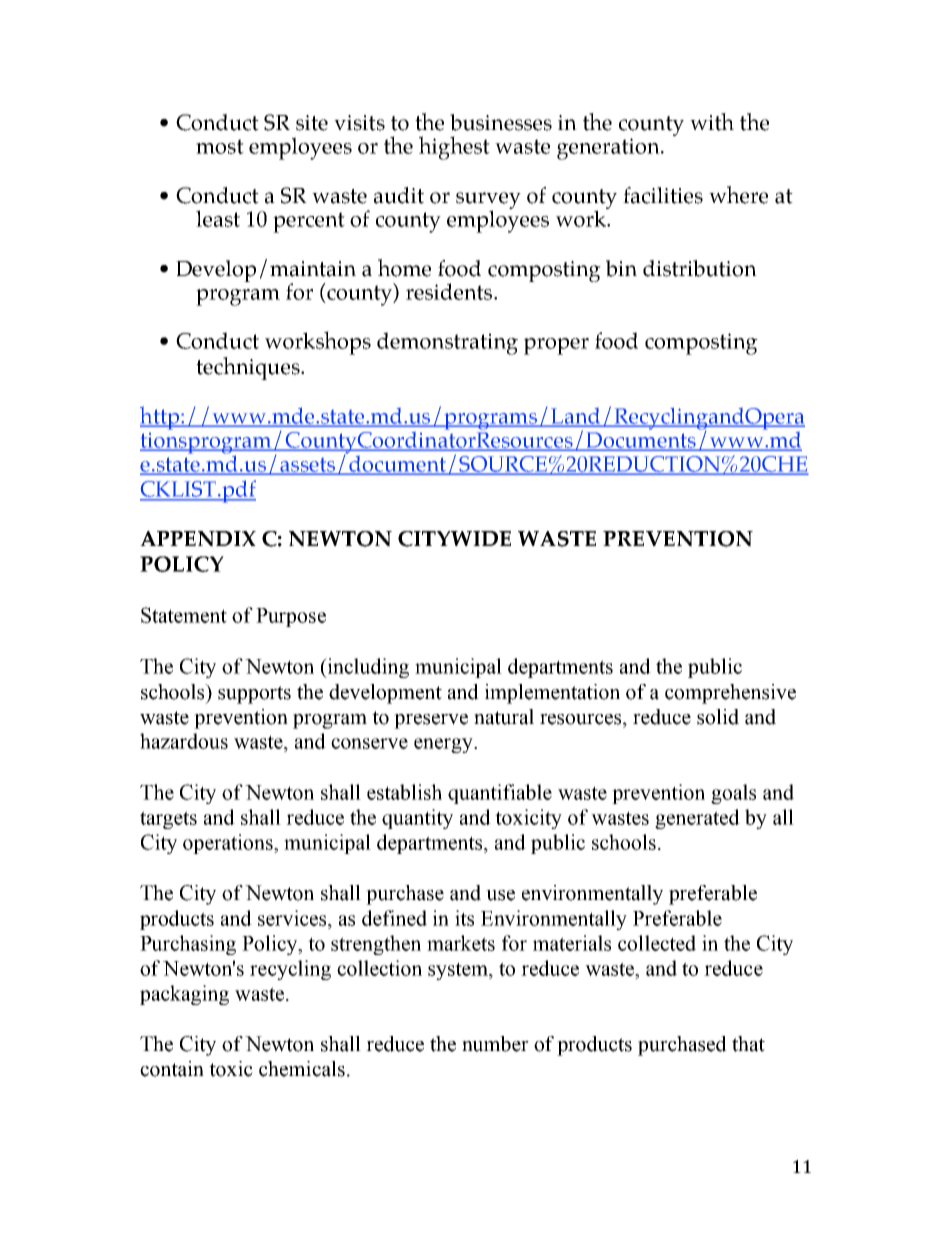 This image has height=1233, width=952. What do you see at coordinates (220, 146) in the image?
I see `most` at bounding box center [220, 146].
